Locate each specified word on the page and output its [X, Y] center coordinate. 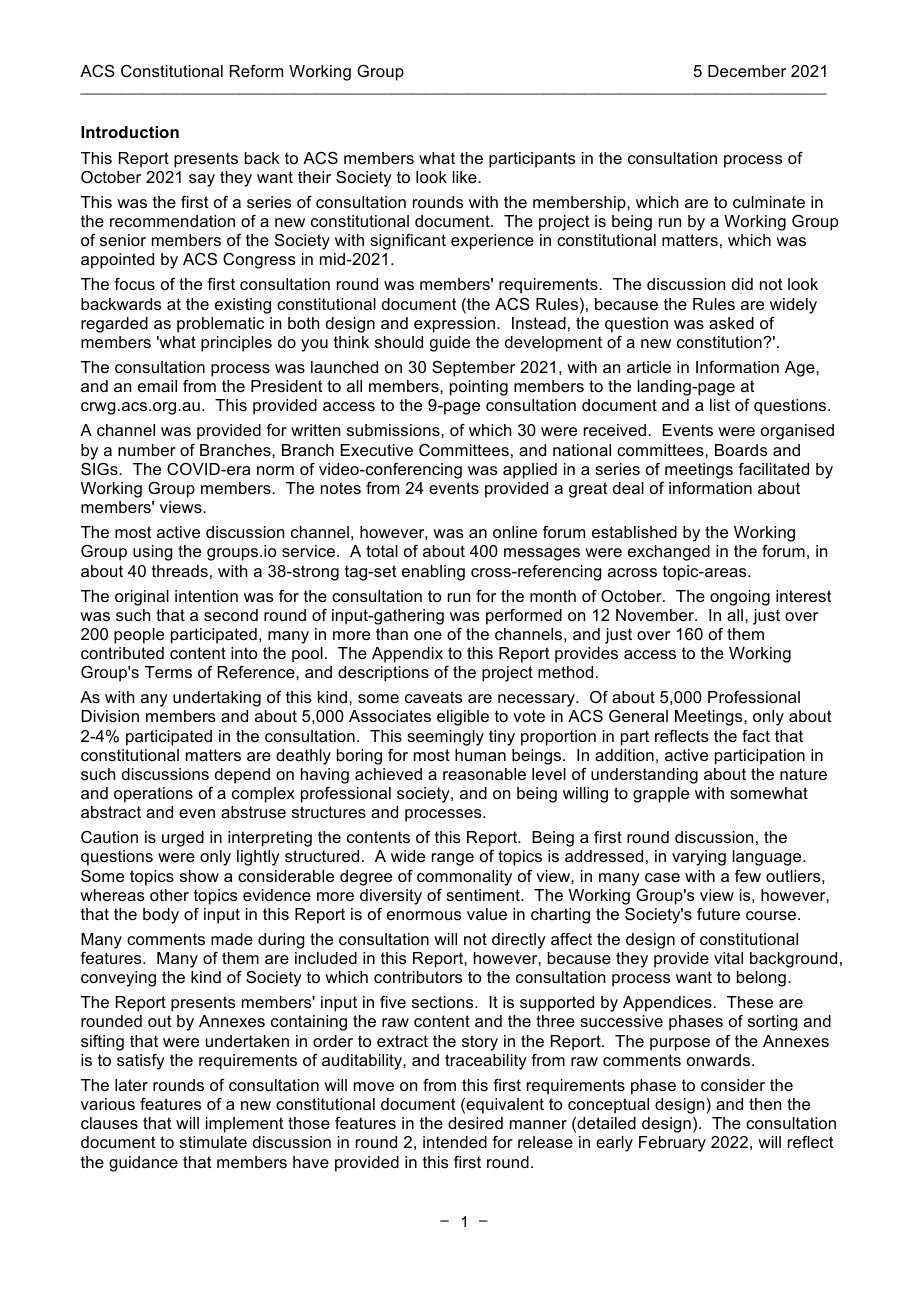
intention [206, 596]
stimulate [213, 1142]
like [466, 177]
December [747, 71]
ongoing [740, 598]
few [748, 876]
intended [455, 1142]
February [672, 1144]
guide [450, 344]
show [199, 876]
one [428, 635]
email [157, 386]
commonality [464, 878]
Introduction [130, 132]
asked [731, 323]
